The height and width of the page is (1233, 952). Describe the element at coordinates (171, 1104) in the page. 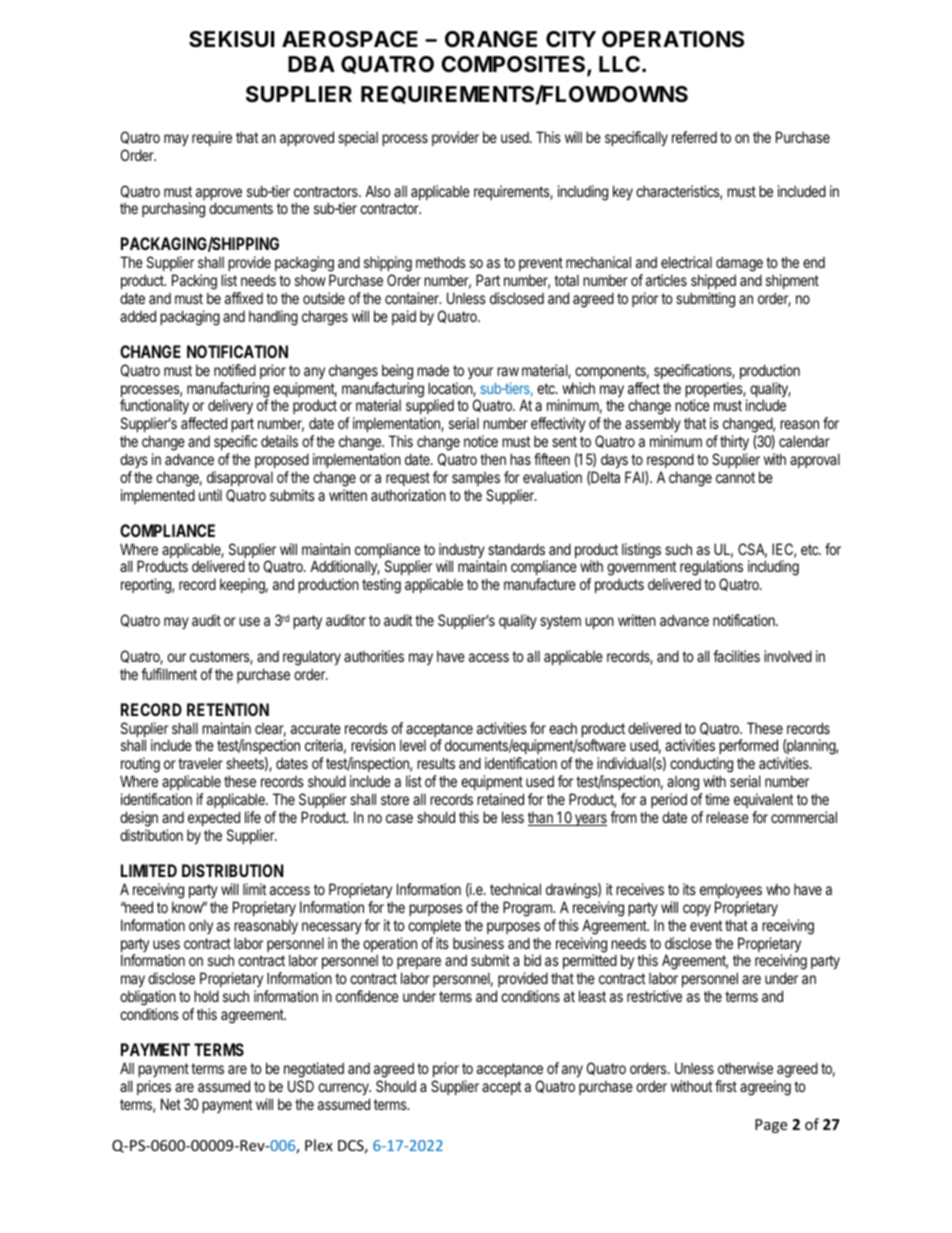

I see `Net` at that location.
